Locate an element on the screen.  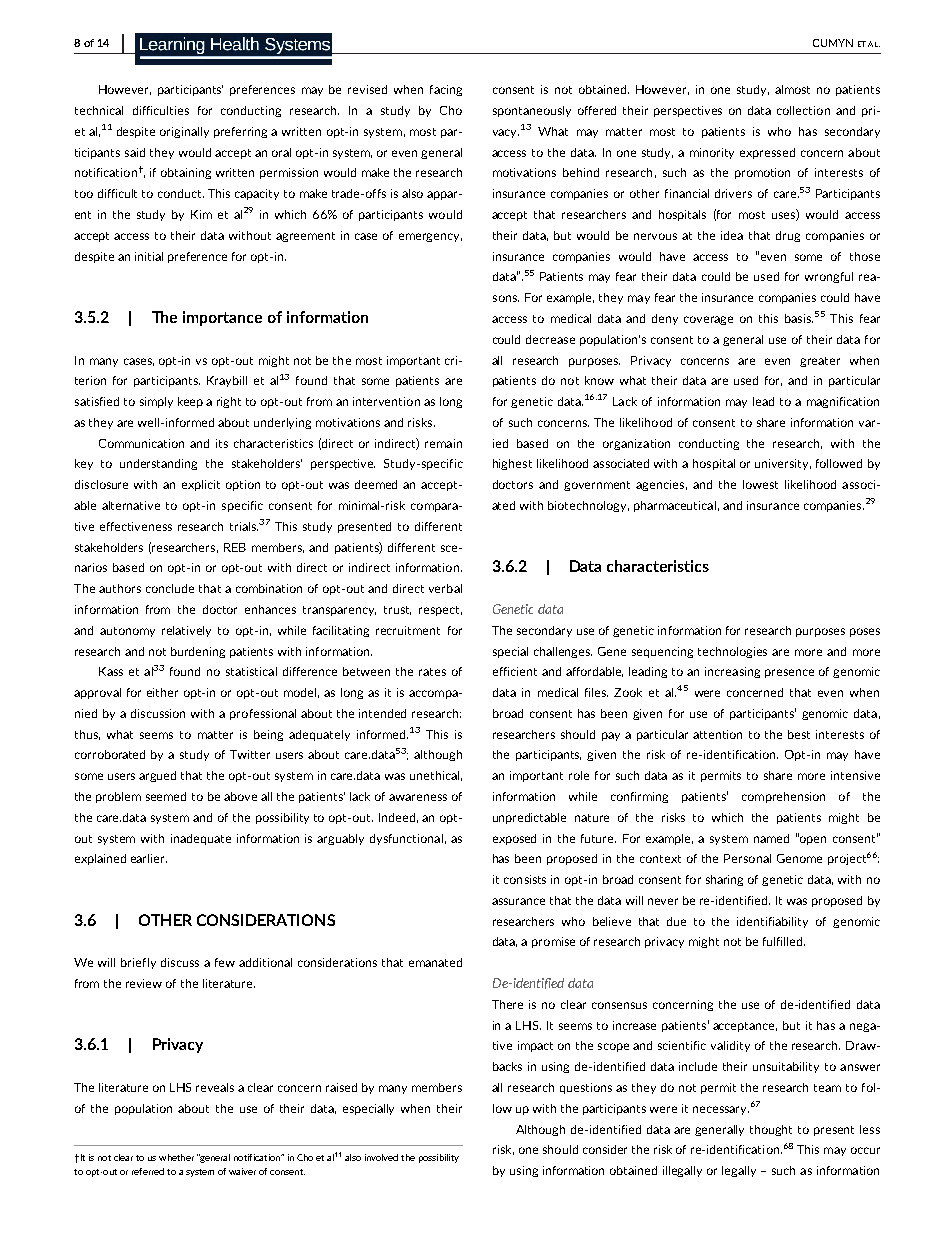
Genome is located at coordinates (799, 858).
